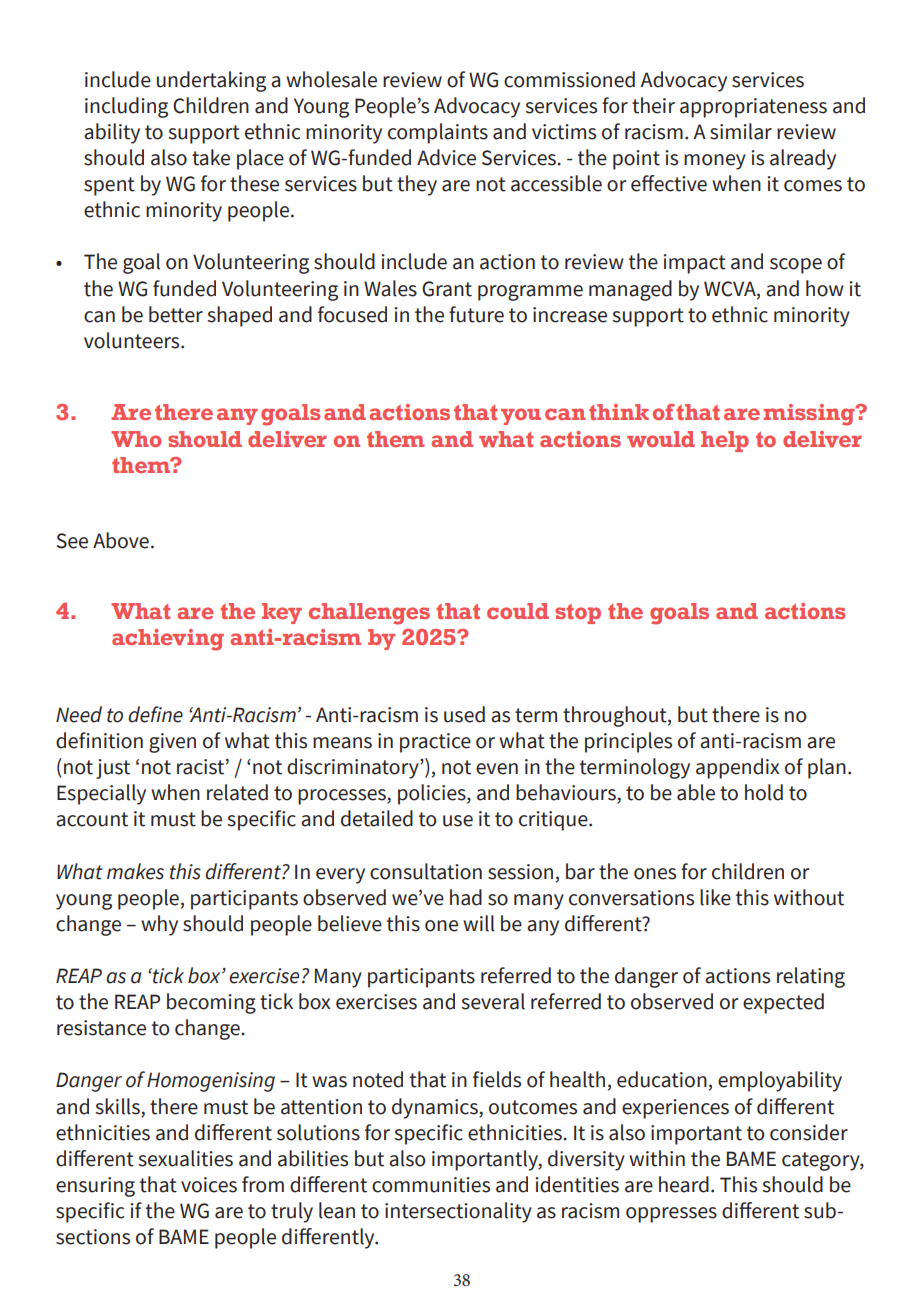 Image resolution: width=924 pixels, height=1308 pixels. What do you see at coordinates (426, 871) in the image?
I see `consultation` at bounding box center [426, 871].
